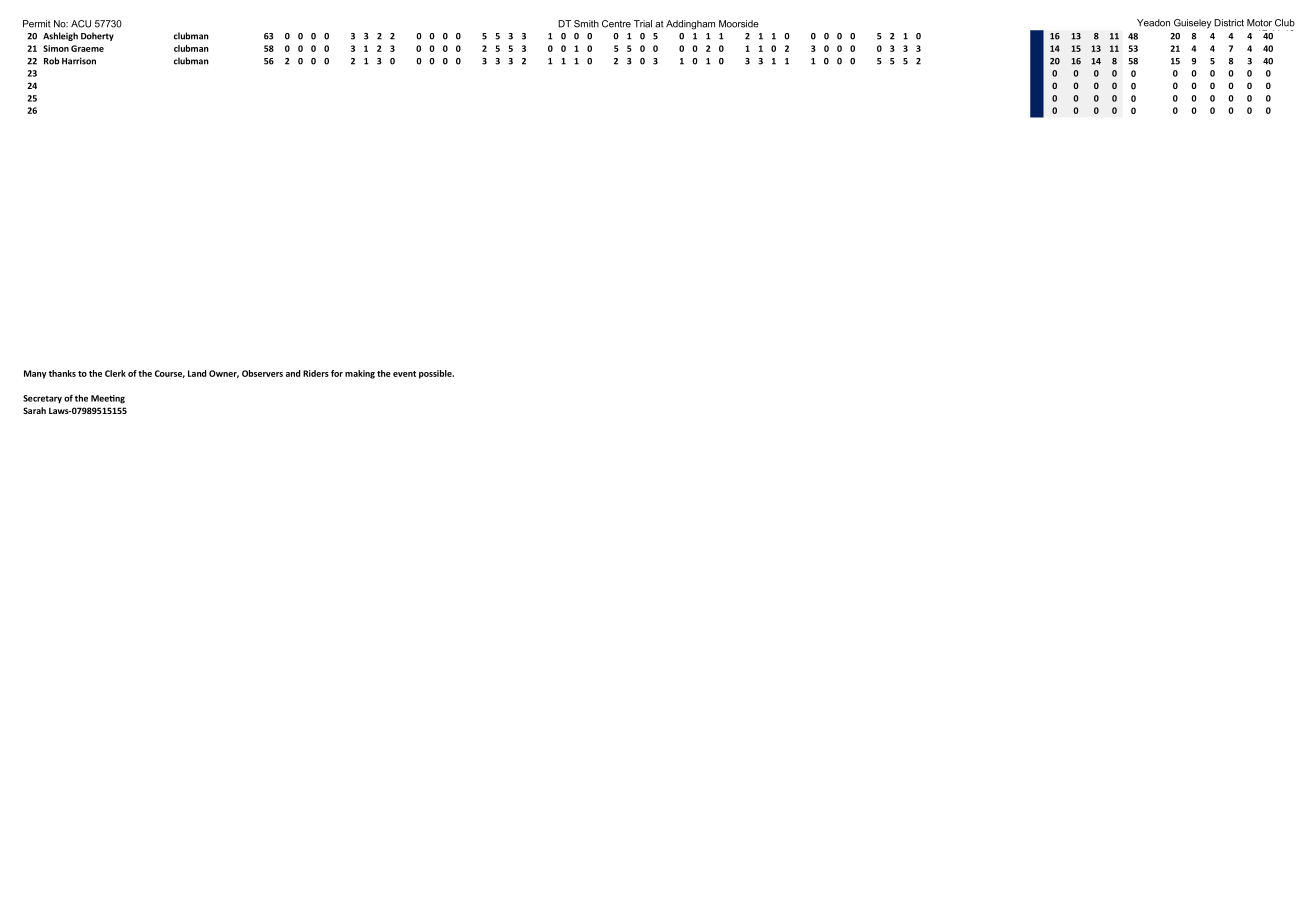 Image resolution: width=1308 pixels, height=924 pixels. I want to click on event, so click(404, 374).
